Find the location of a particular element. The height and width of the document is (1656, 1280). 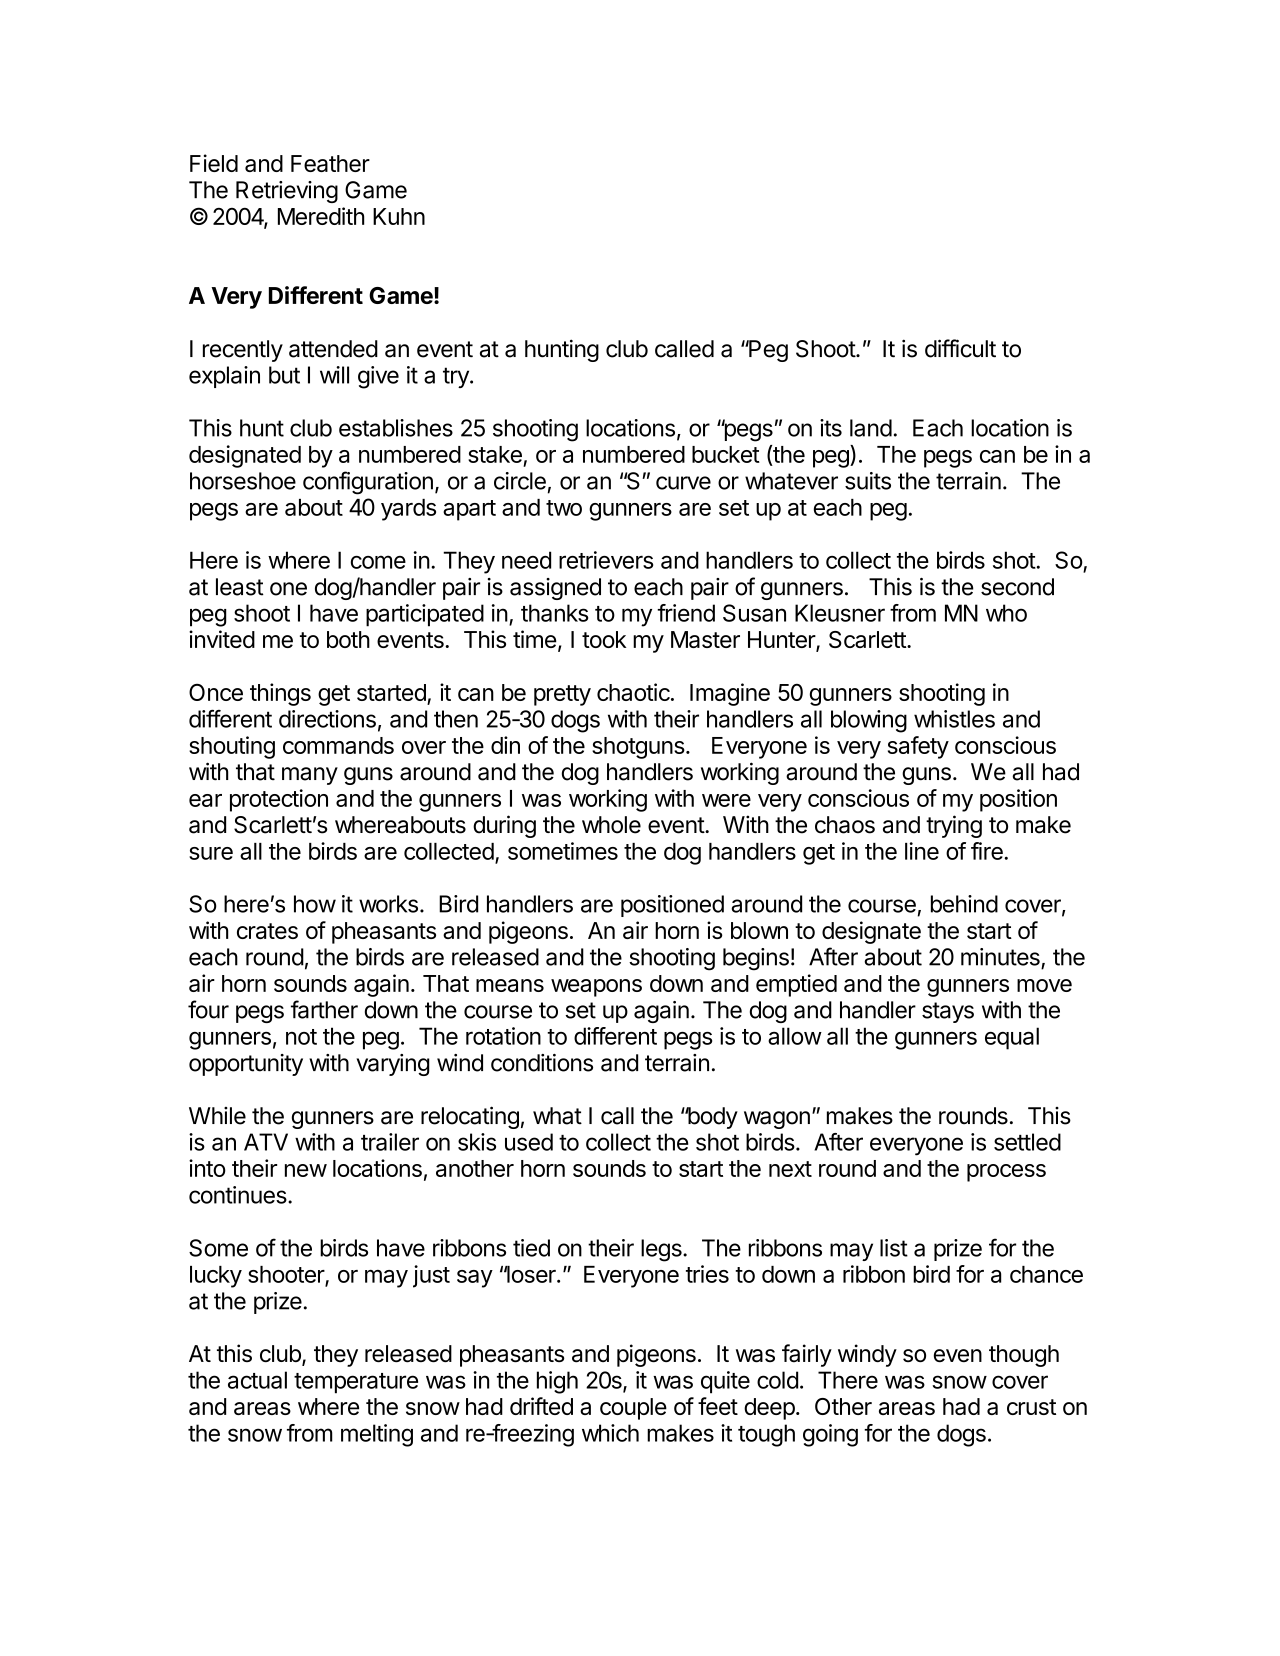

retrievers is located at coordinates (606, 560).
